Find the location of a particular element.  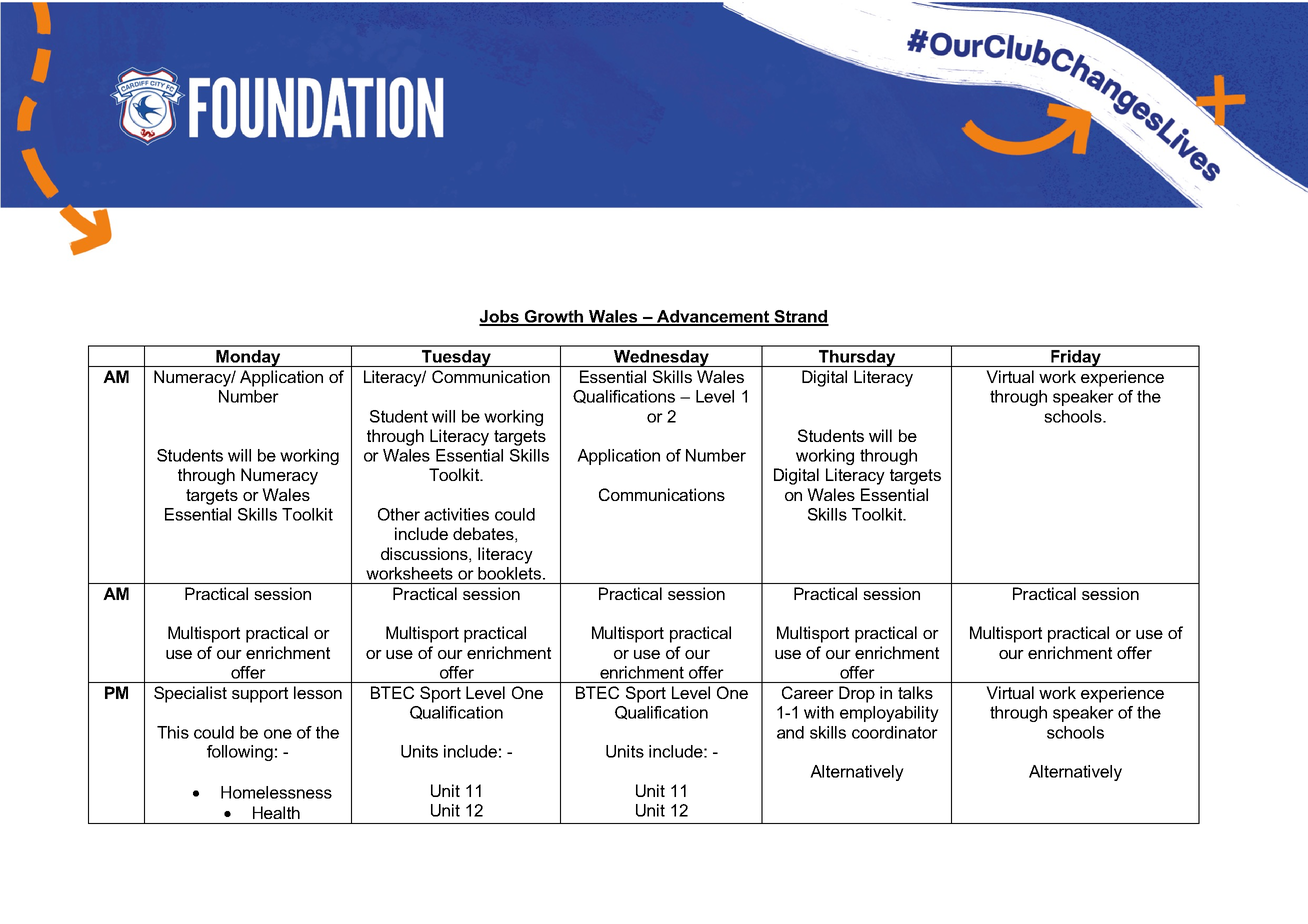

Homelessness is located at coordinates (276, 792).
